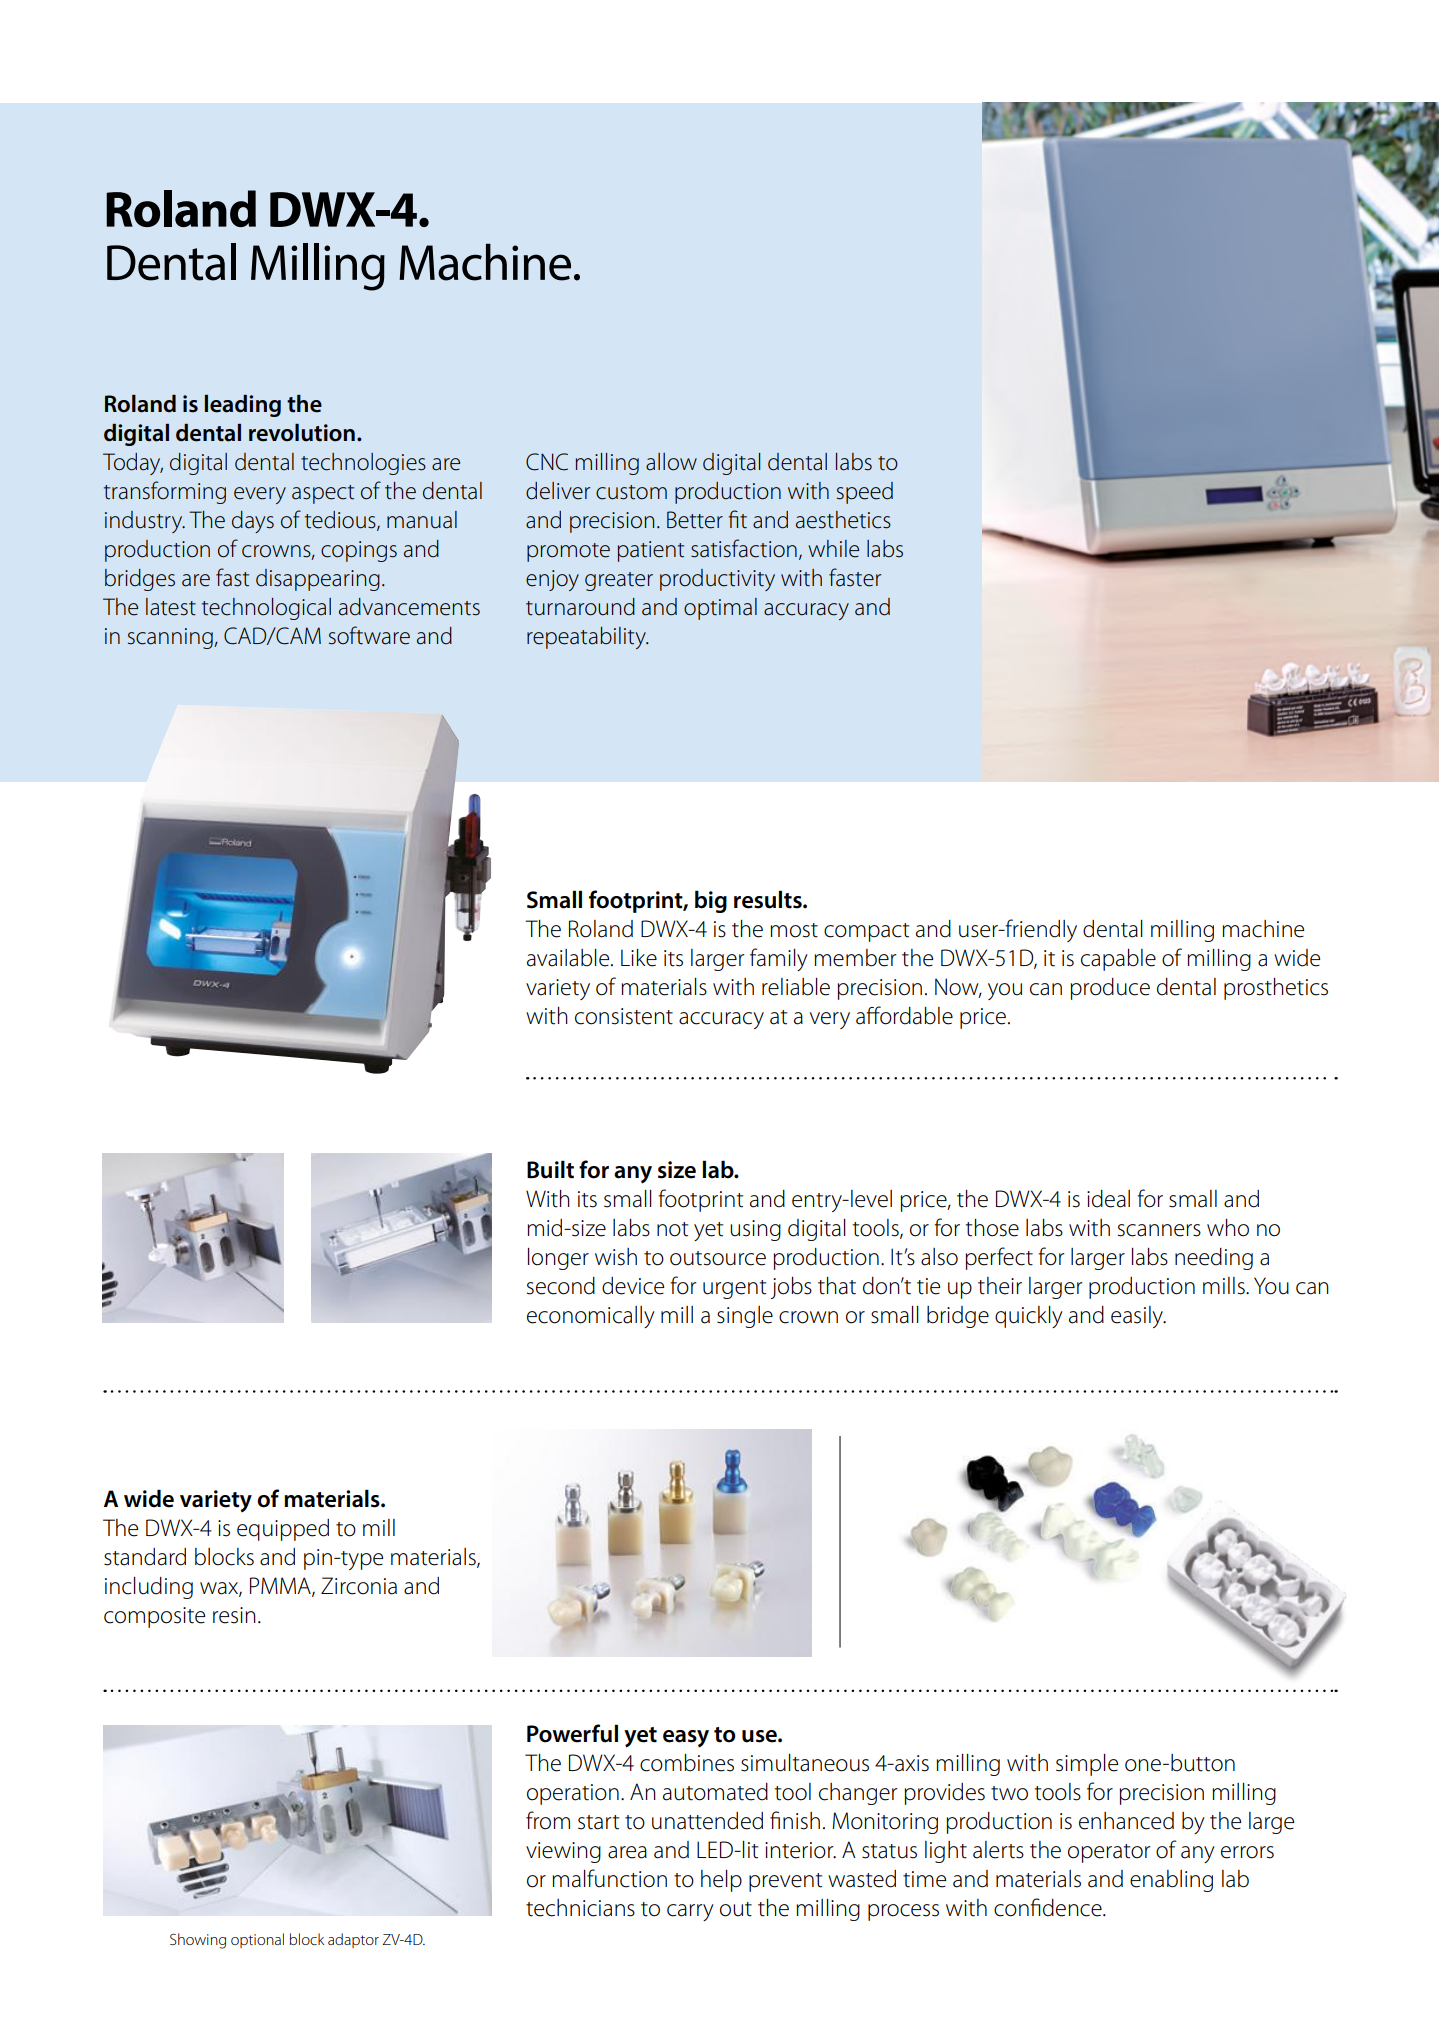  Describe the element at coordinates (569, 958) in the image. I see `available` at that location.
